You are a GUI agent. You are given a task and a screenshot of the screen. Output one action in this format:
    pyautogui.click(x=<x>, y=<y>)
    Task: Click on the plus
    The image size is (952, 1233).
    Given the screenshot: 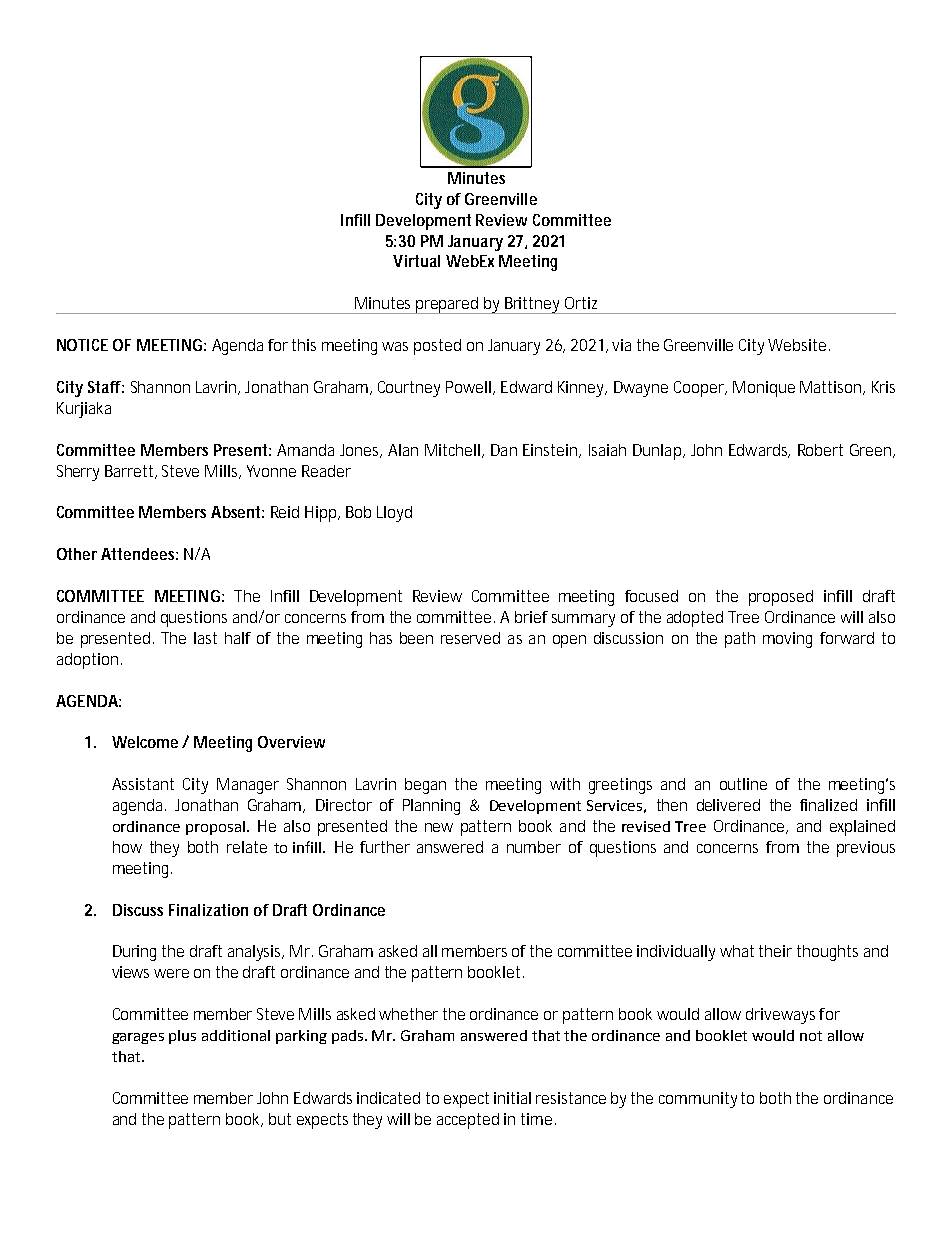 What is the action you would take?
    pyautogui.click(x=182, y=1037)
